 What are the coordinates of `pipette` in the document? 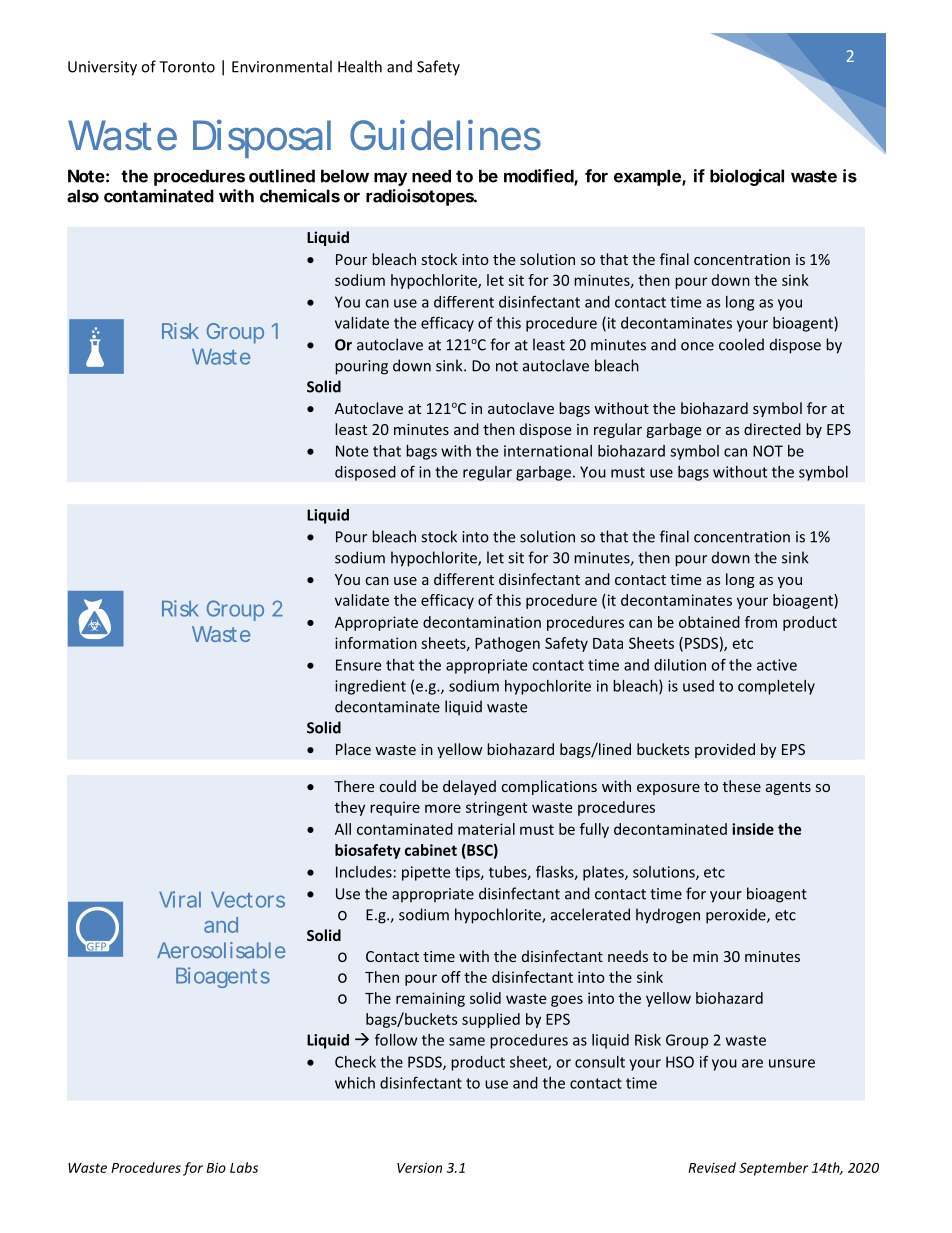 It's located at (426, 873).
